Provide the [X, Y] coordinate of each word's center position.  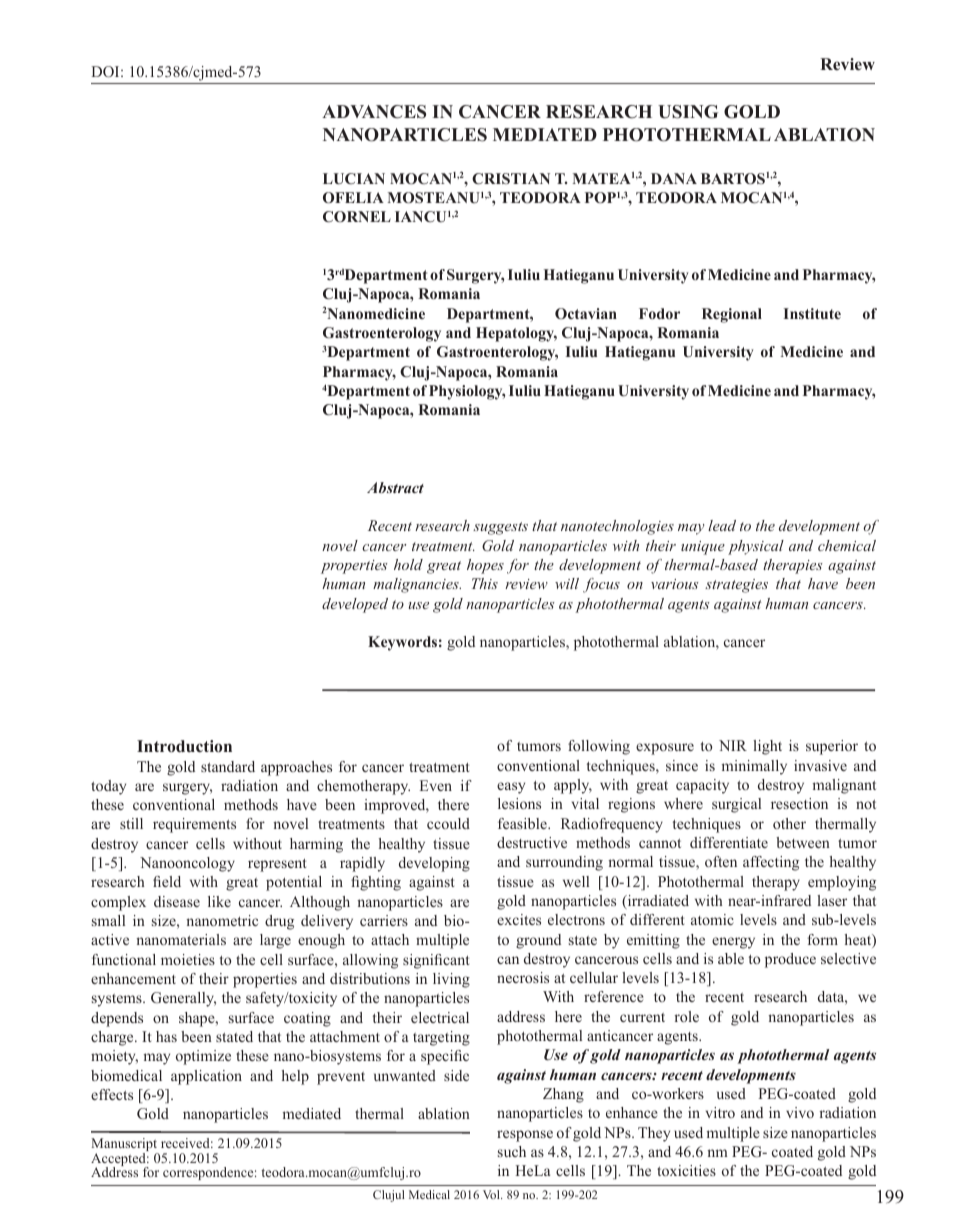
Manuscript [125, 1146]
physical [756, 547]
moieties [188, 959]
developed [355, 605]
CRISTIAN [511, 179]
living [451, 980]
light [767, 747]
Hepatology [516, 334]
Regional [732, 315]
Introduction [184, 746]
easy [511, 788]
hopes [485, 566]
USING [688, 112]
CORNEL [357, 217]
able [731, 958]
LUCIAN [354, 179]
